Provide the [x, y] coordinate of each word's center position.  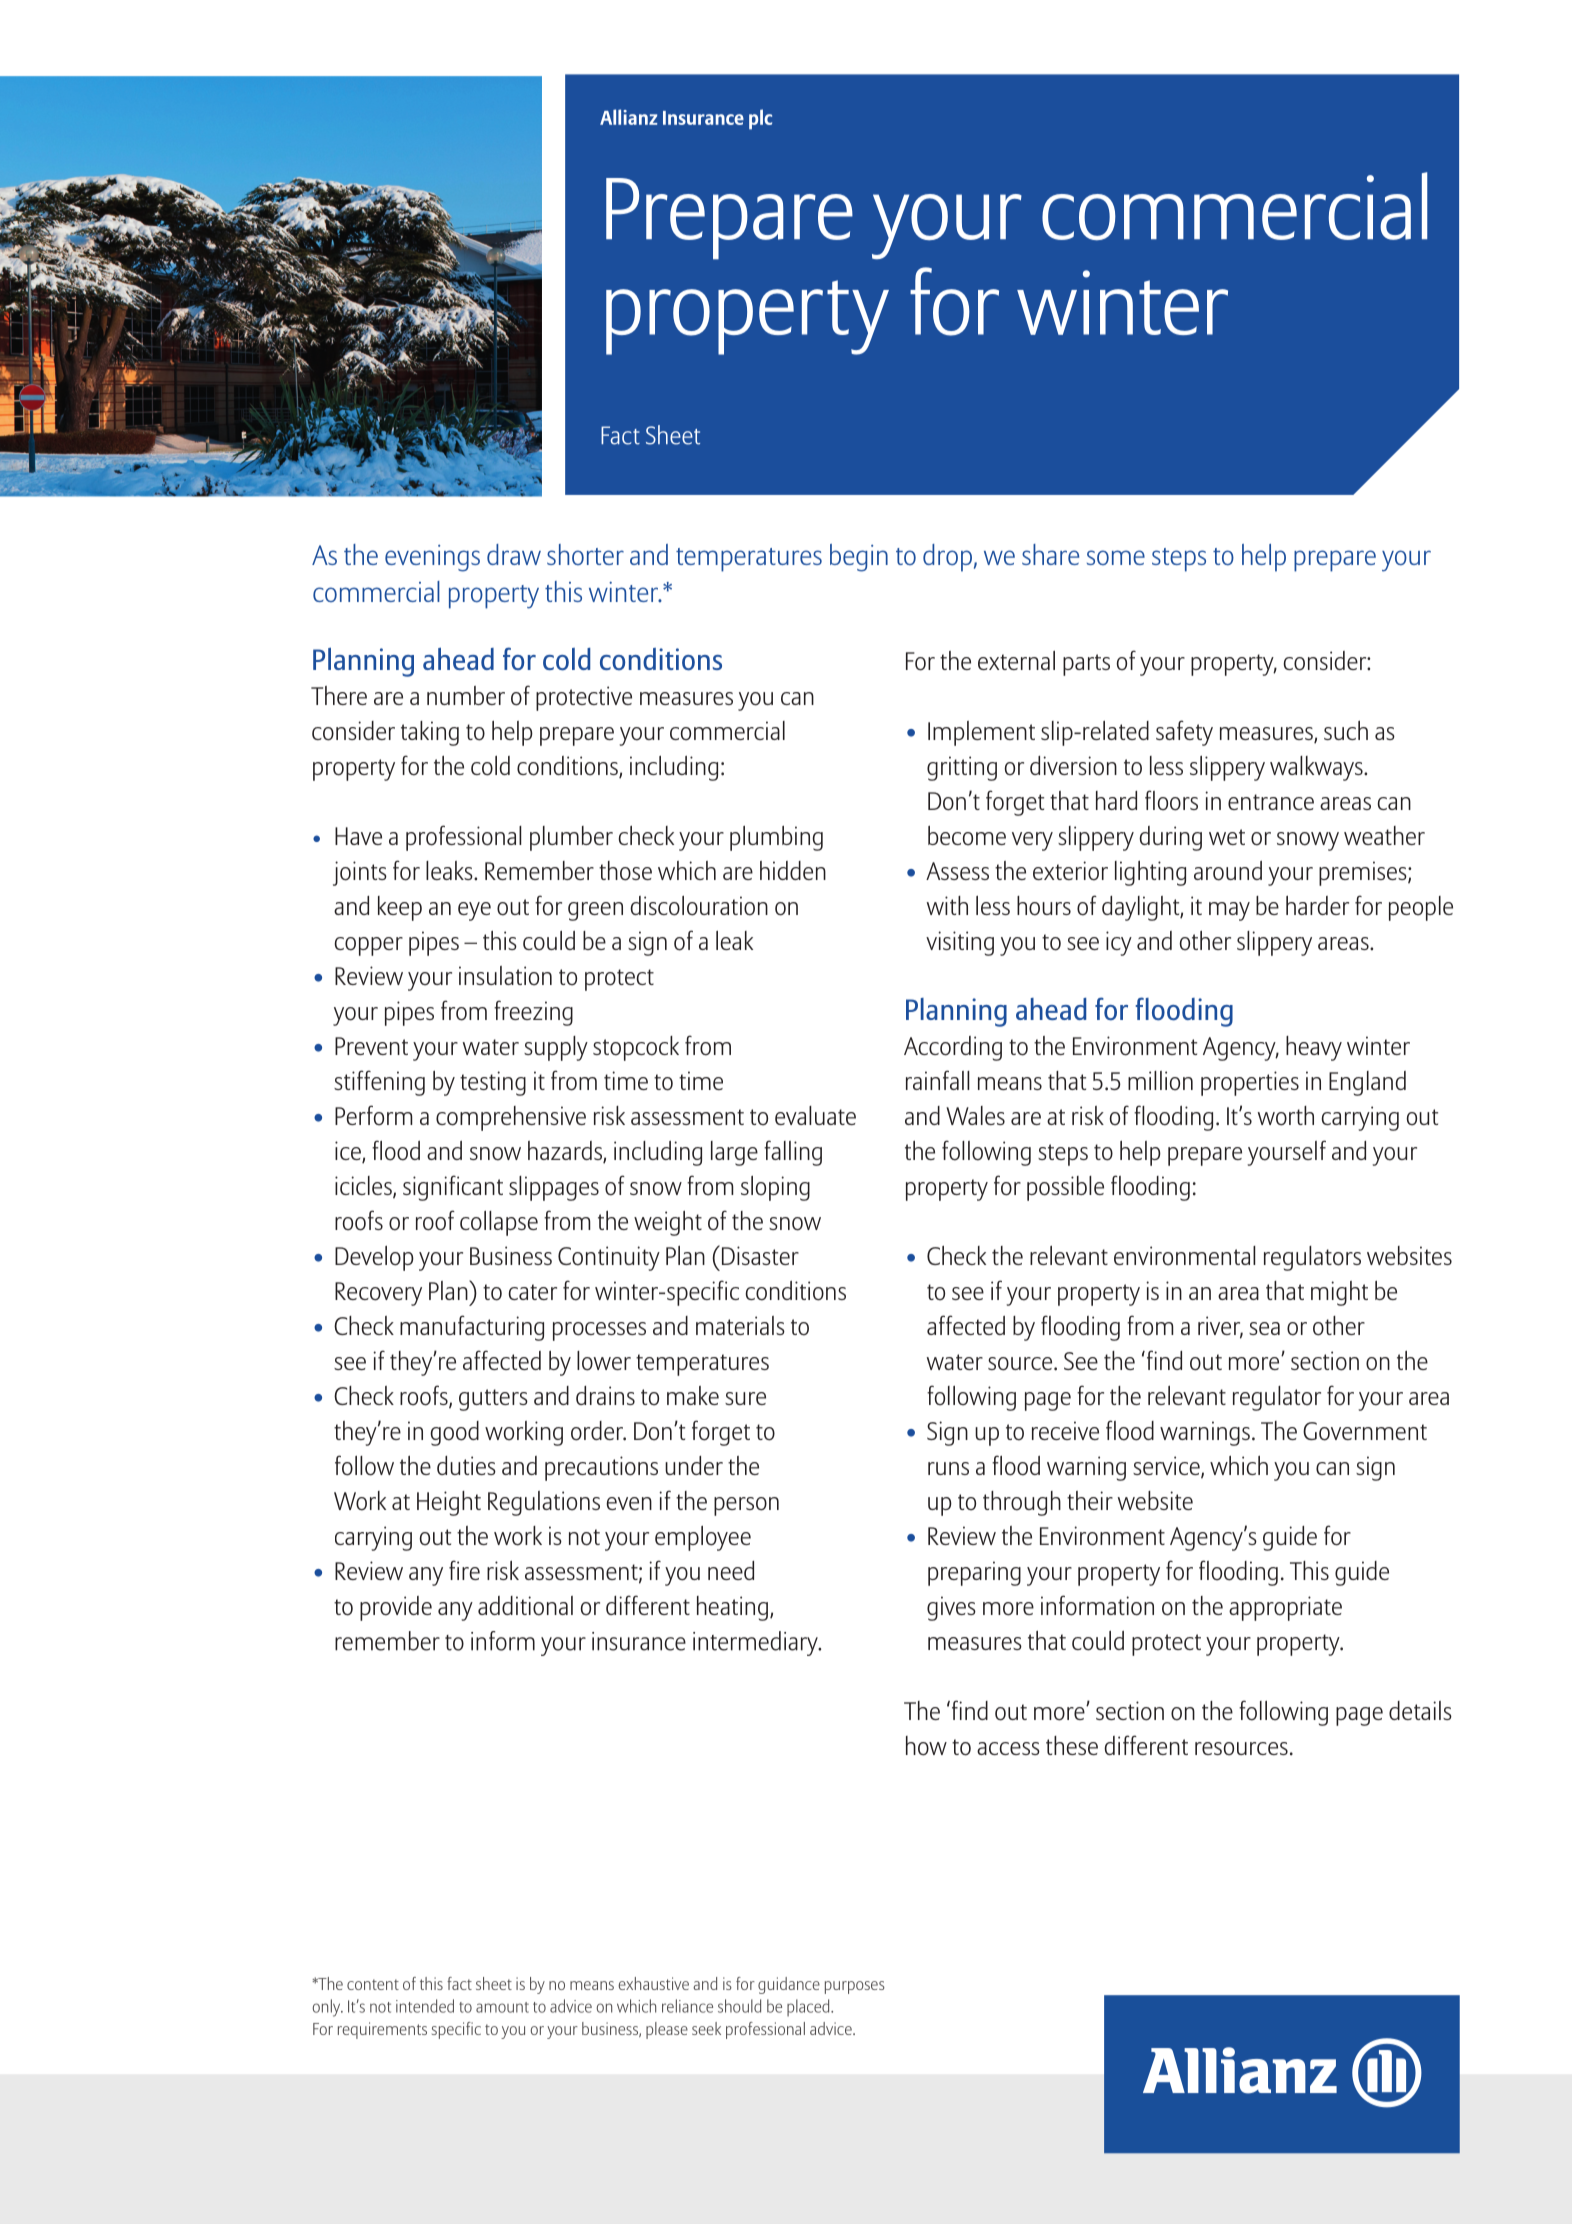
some [1116, 557]
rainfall [937, 1080]
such [1346, 730]
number [466, 695]
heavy [1314, 1048]
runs [948, 1468]
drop [947, 558]
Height [449, 1503]
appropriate [1285, 1608]
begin [859, 558]
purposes [855, 1987]
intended [425, 2006]
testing [493, 1083]
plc [760, 119]
